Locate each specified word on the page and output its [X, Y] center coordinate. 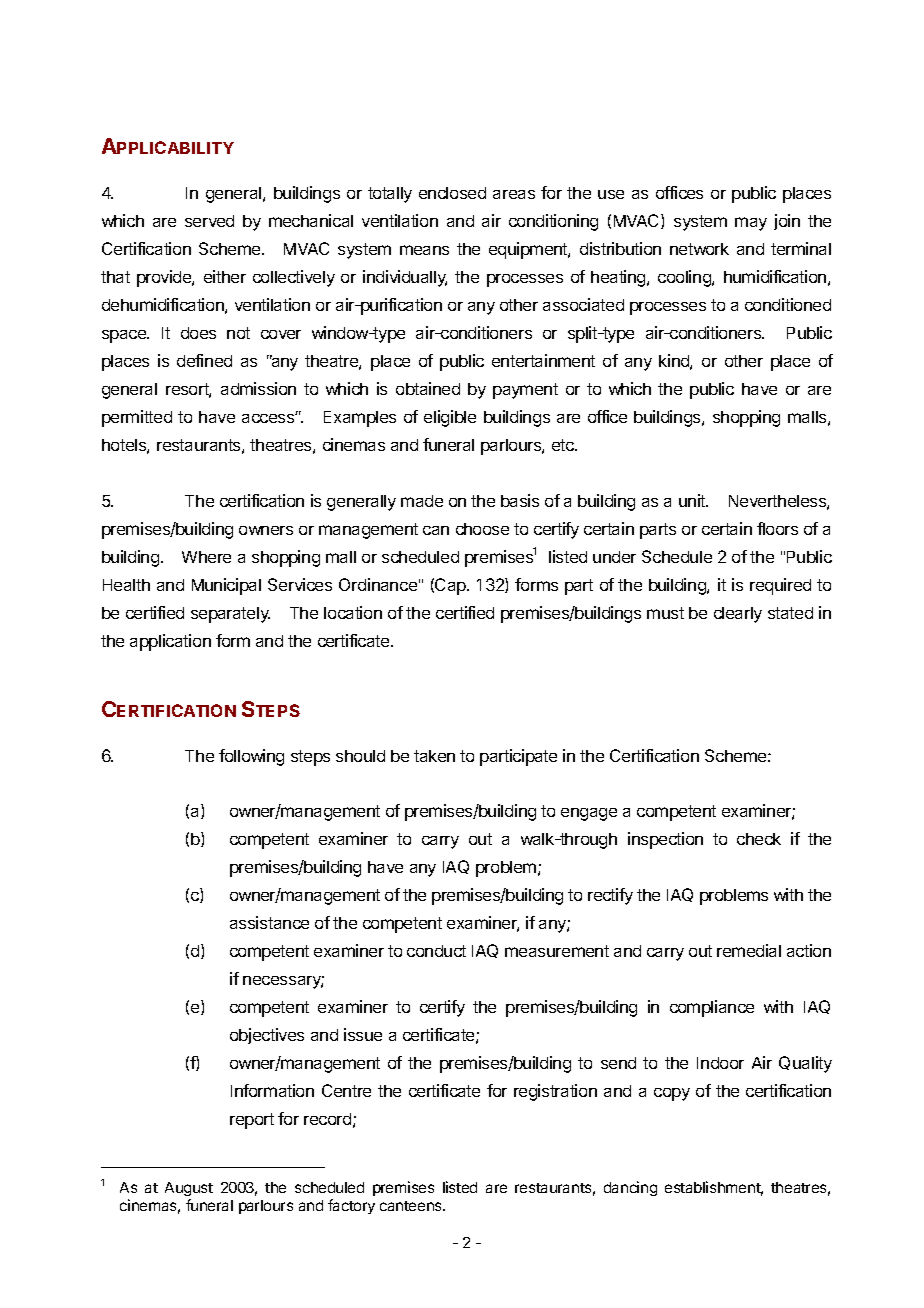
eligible [450, 418]
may [751, 224]
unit [693, 500]
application [170, 642]
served [209, 221]
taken [434, 756]
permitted [137, 418]
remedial [749, 950]
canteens [412, 1206]
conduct [436, 951]
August [189, 1191]
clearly [738, 615]
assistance [269, 922]
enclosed [452, 193]
